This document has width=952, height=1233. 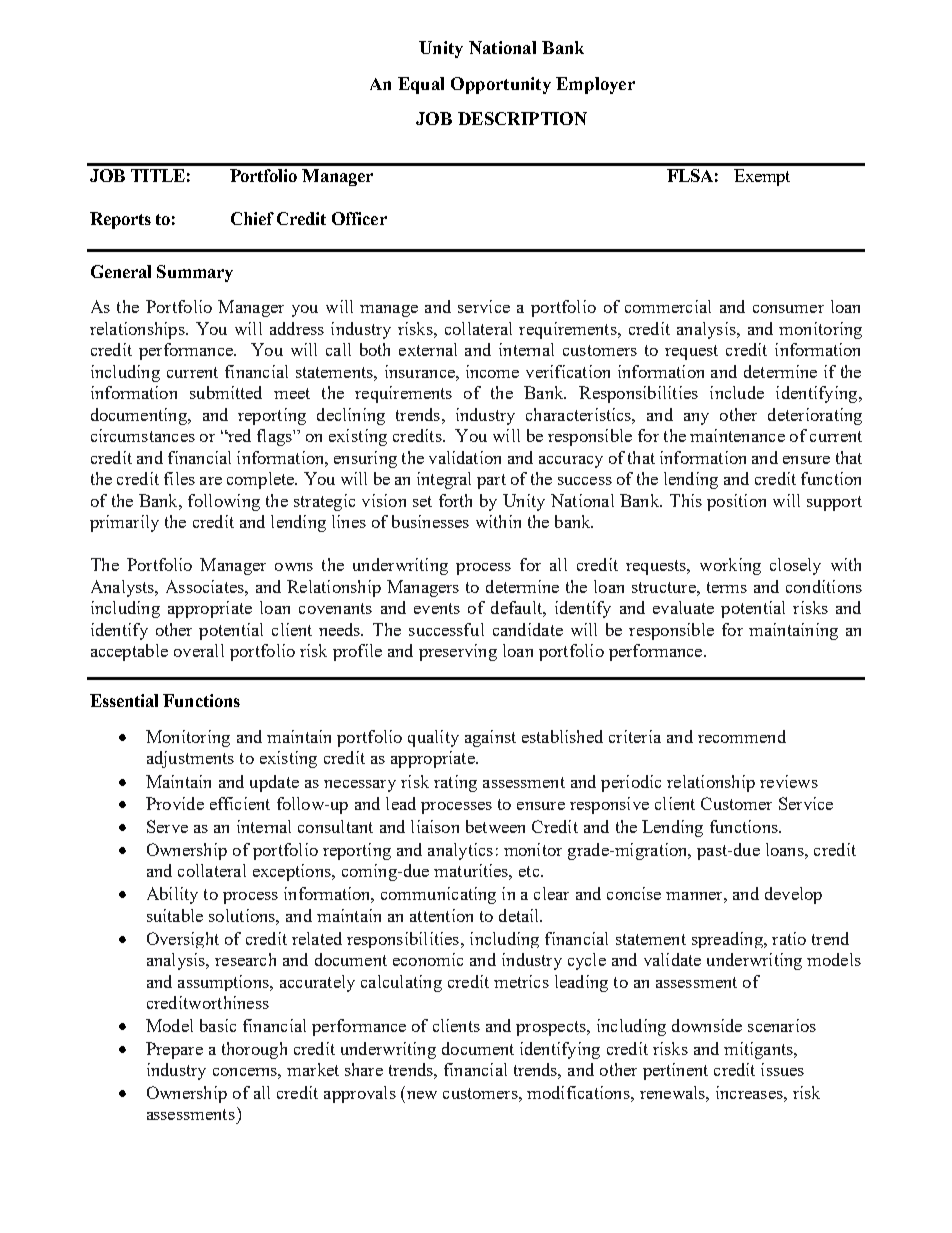 I want to click on prospects, so click(x=552, y=1028).
